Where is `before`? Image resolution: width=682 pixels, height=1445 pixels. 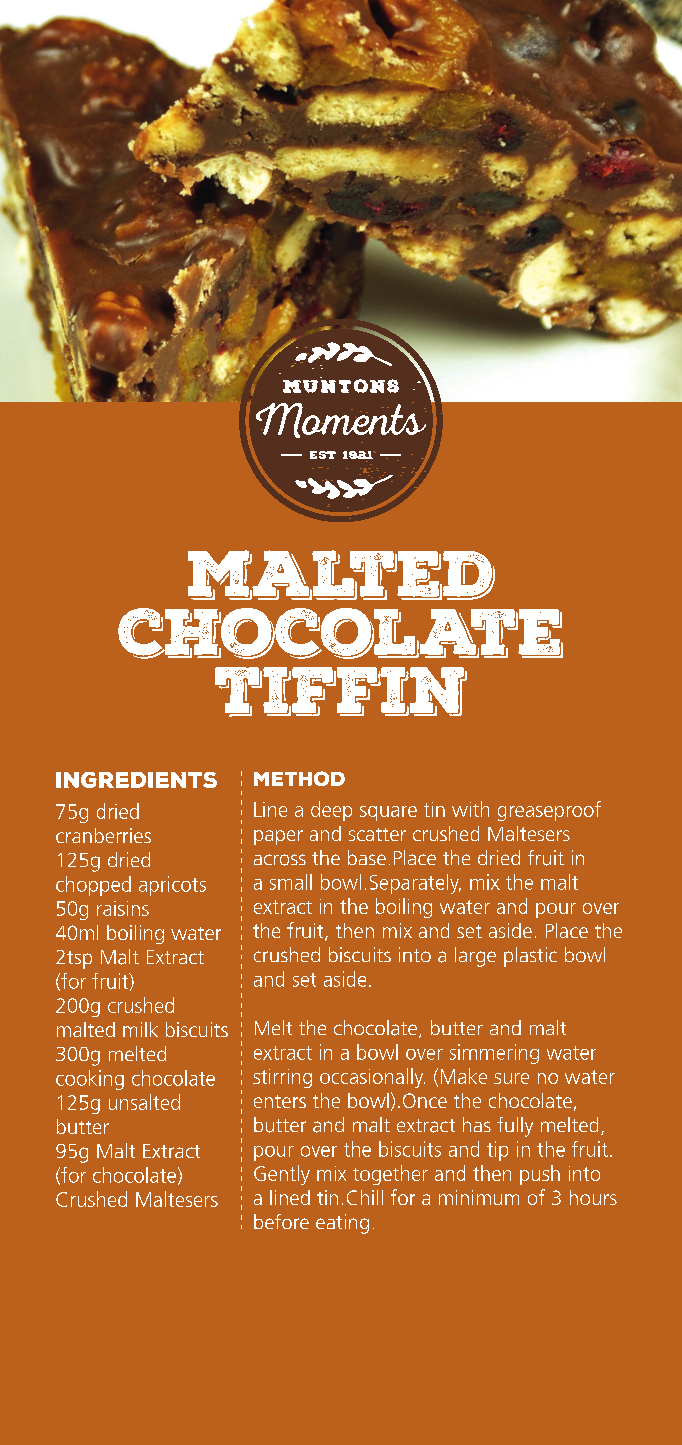
before is located at coordinates (281, 1221).
